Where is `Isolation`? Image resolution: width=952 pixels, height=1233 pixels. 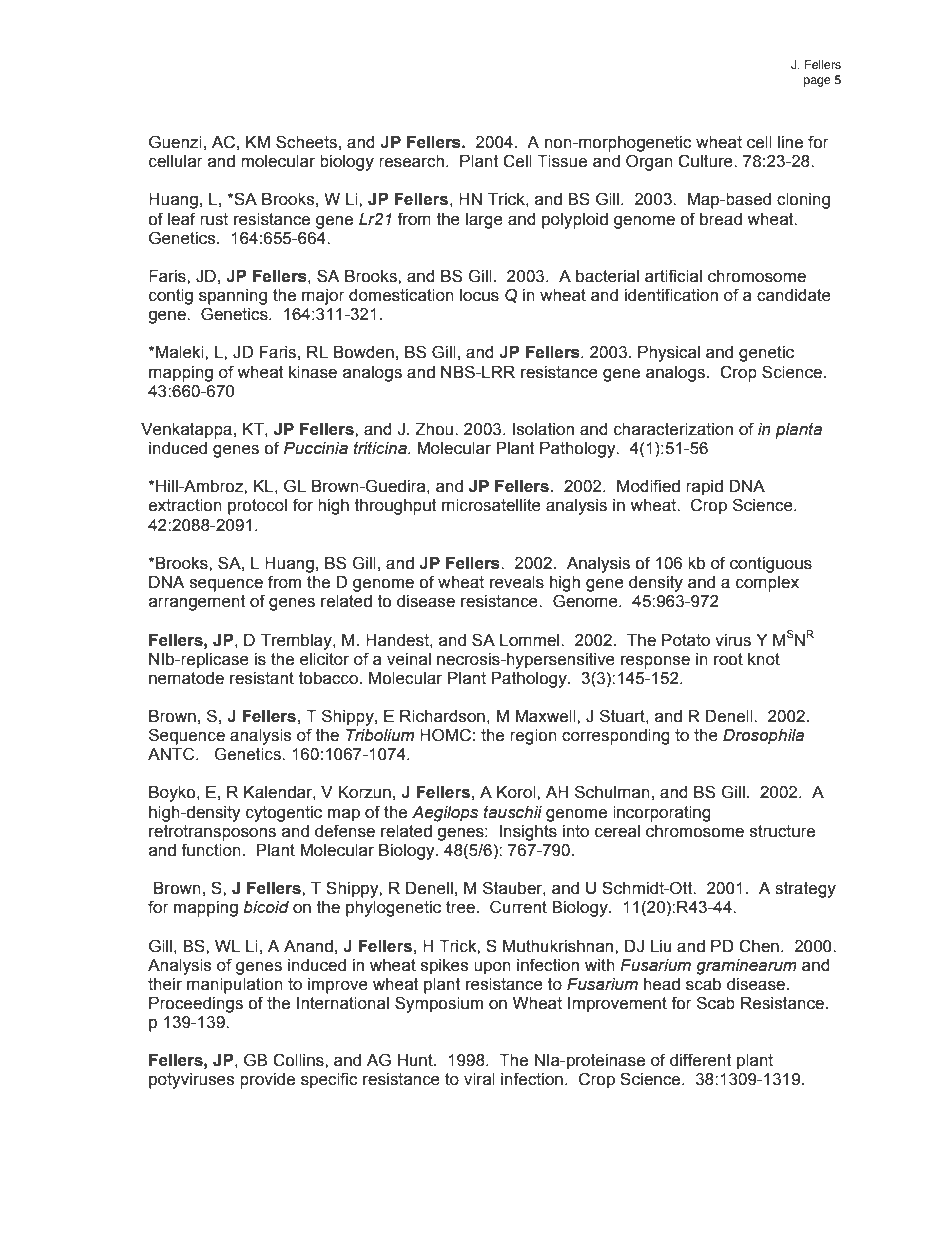
Isolation is located at coordinates (543, 429).
